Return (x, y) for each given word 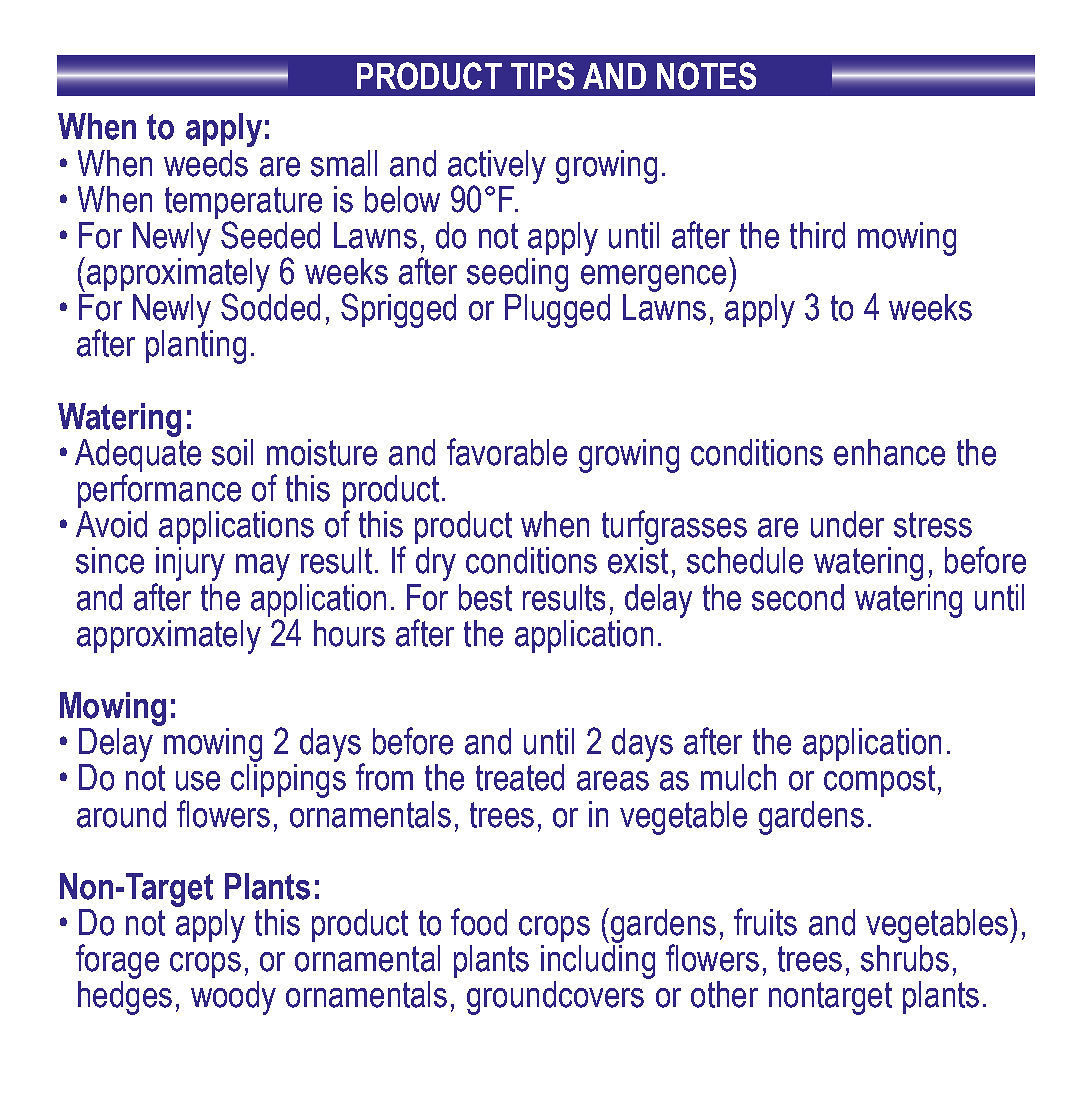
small (344, 163)
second (798, 597)
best (485, 597)
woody (233, 998)
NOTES (706, 76)
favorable (507, 452)
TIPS (542, 76)
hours (349, 633)
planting (196, 347)
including (598, 962)
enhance (889, 452)
